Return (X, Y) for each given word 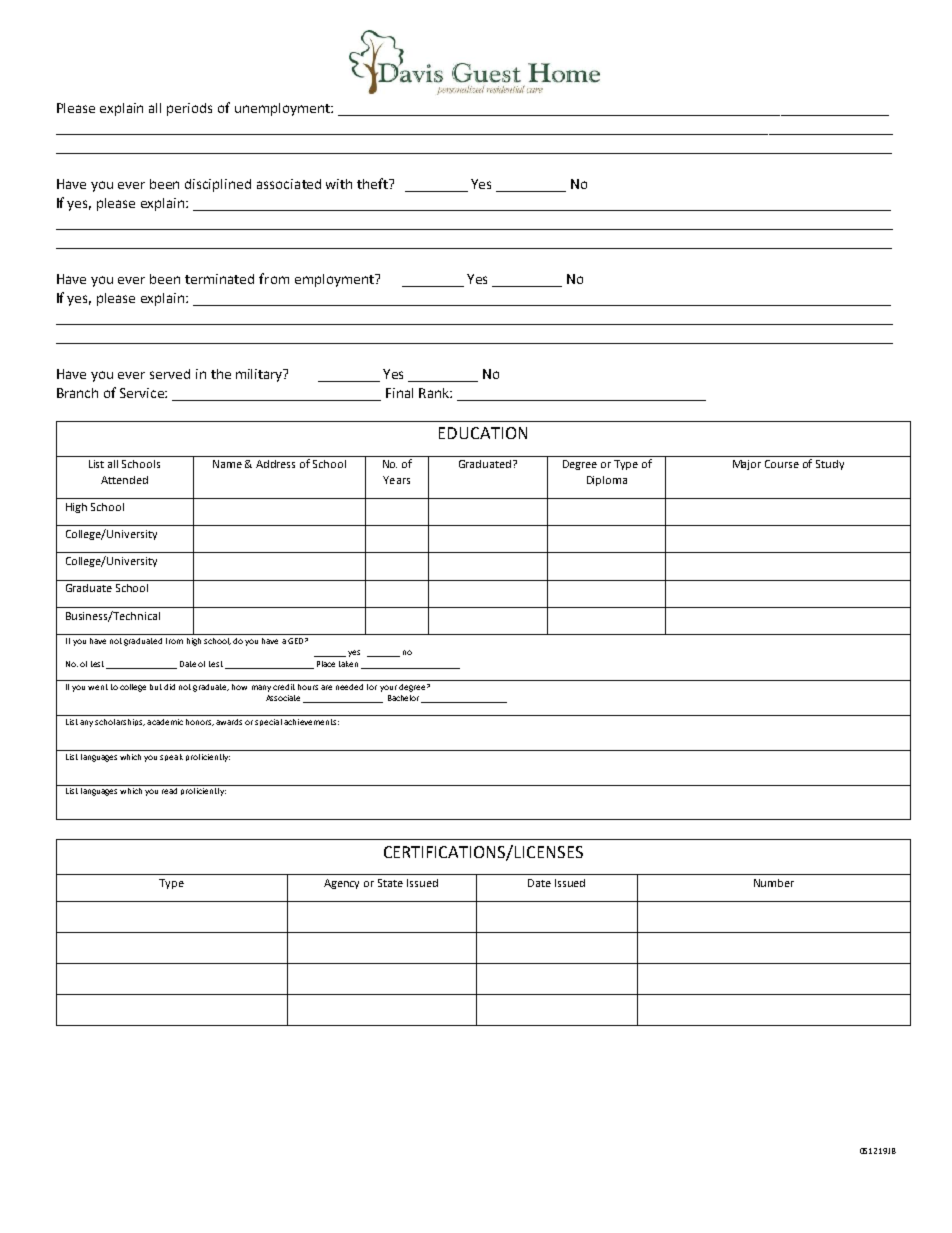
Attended (124, 480)
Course (782, 464)
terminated (219, 279)
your (388, 688)
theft (374, 183)
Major (747, 465)
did (169, 687)
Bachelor (405, 699)
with (339, 184)
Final (399, 393)
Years (396, 480)
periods (189, 109)
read (169, 791)
